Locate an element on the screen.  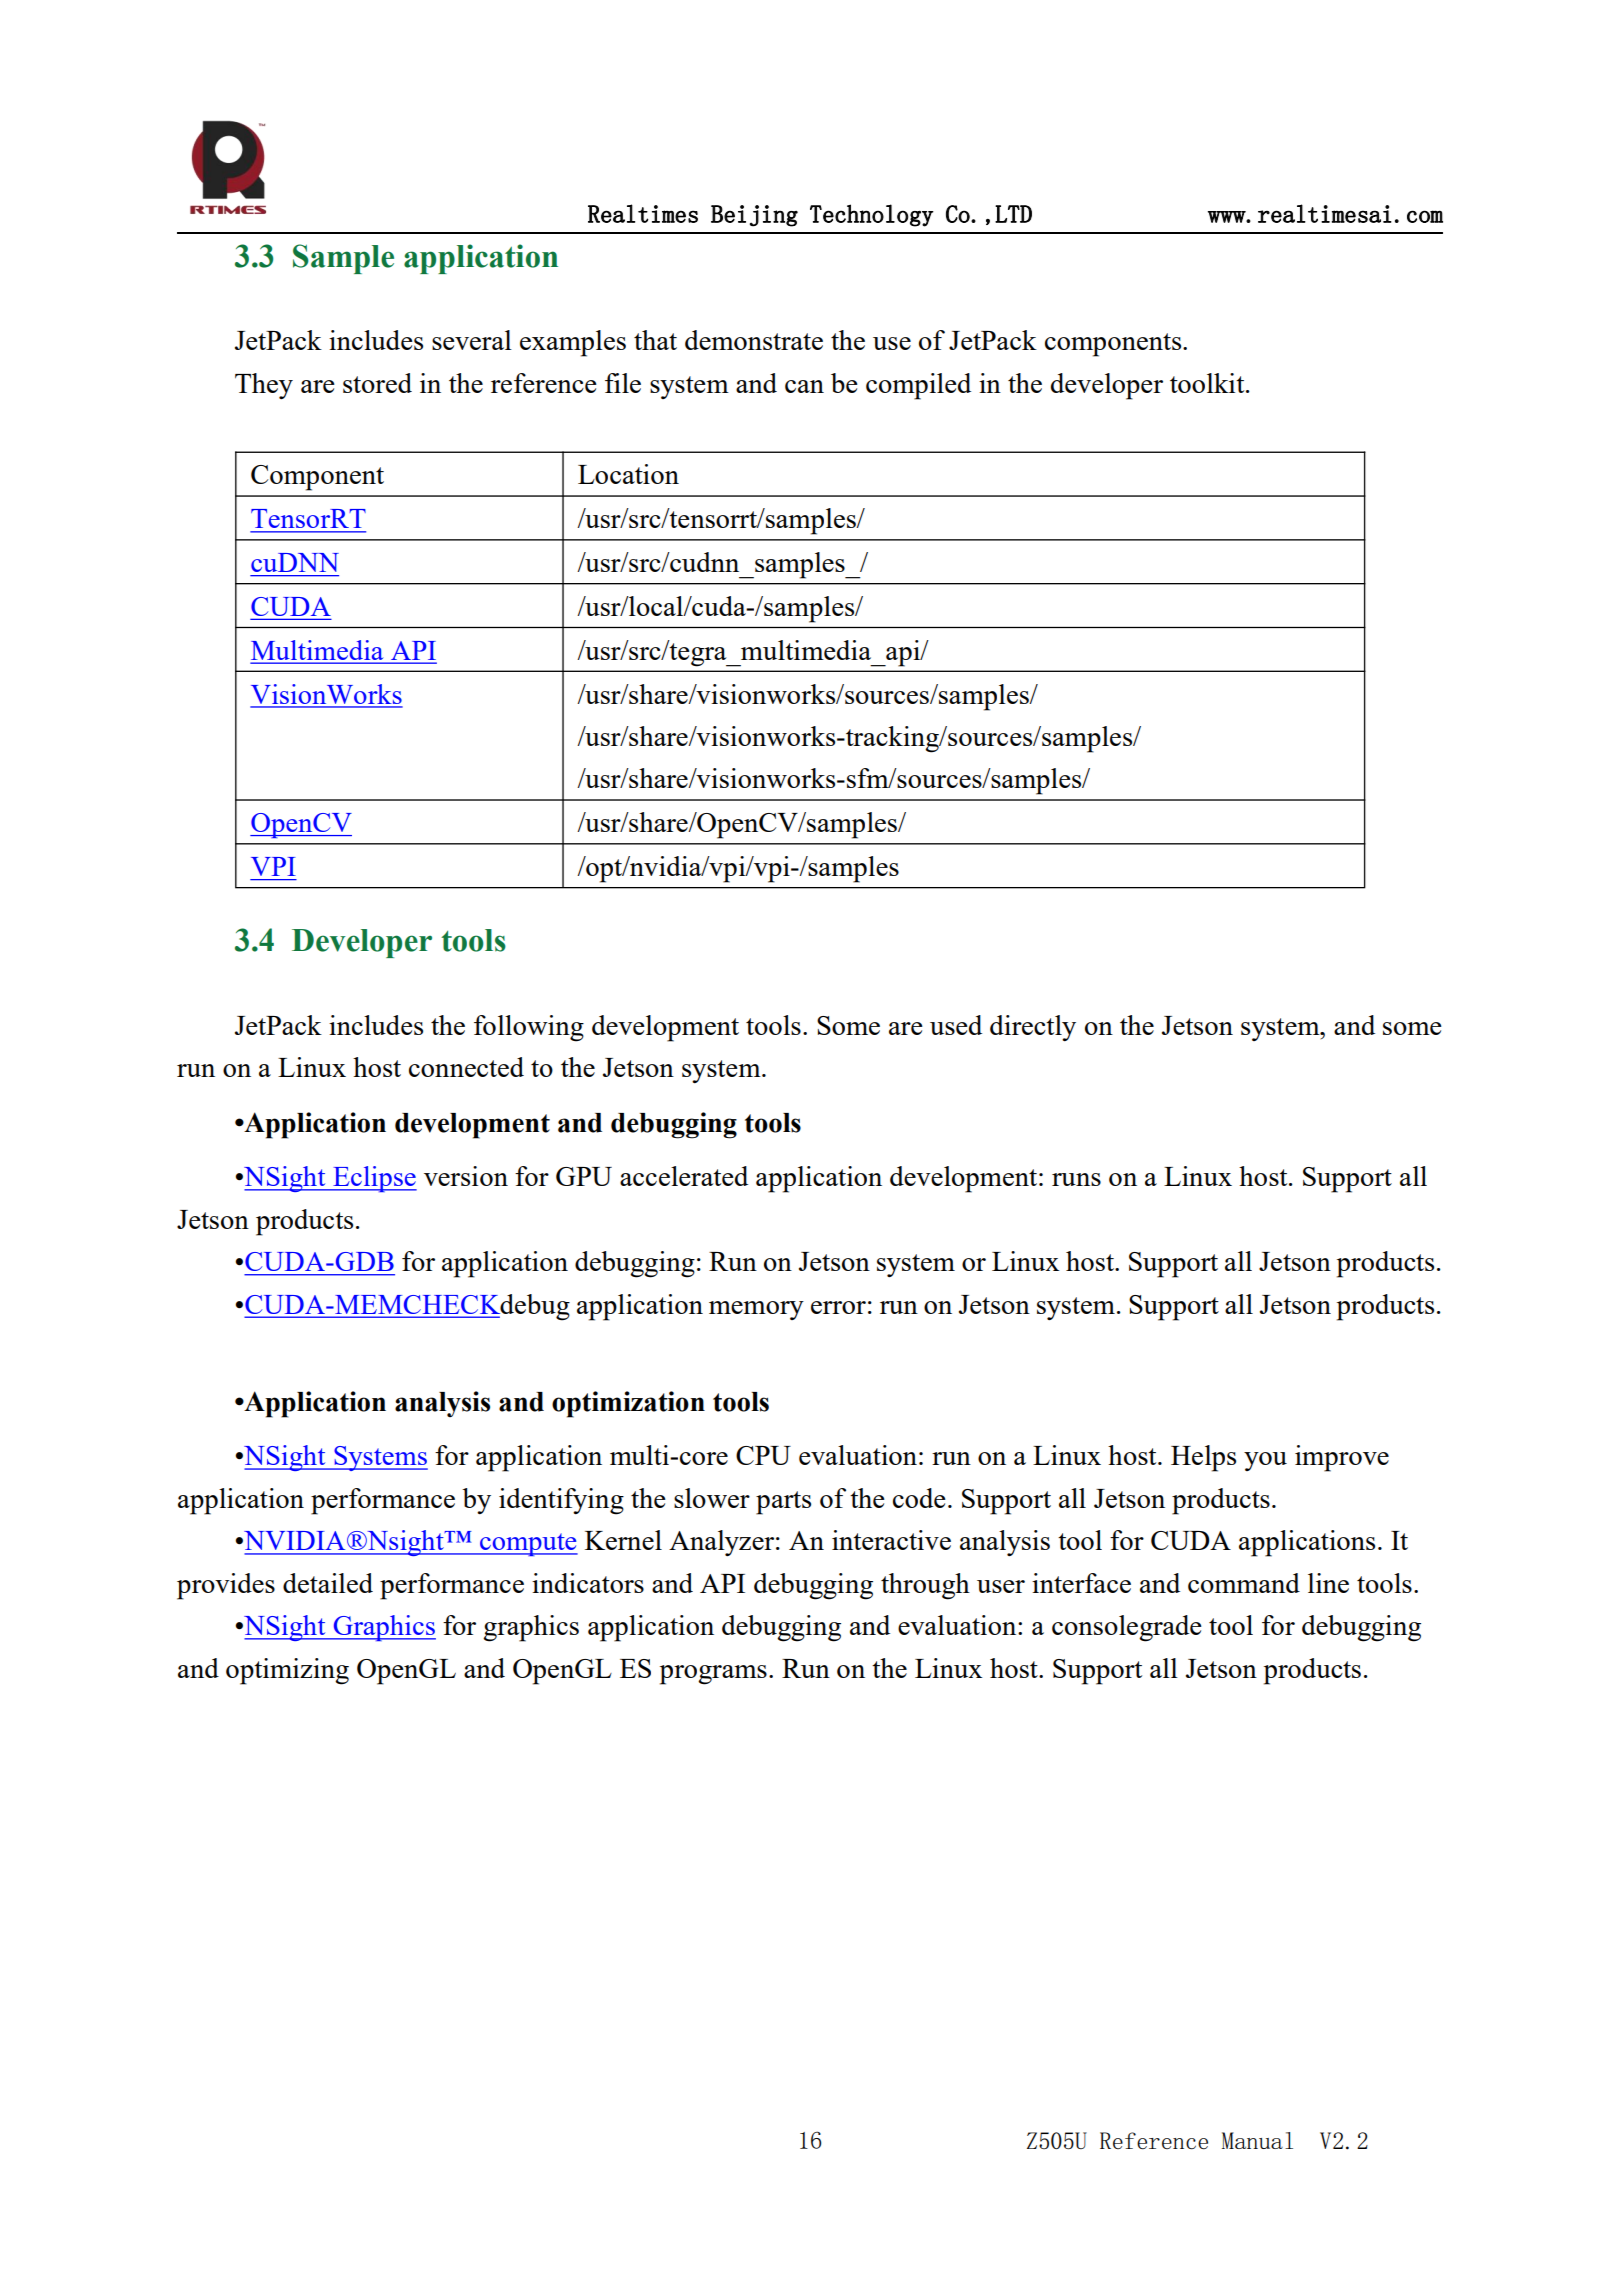
detailed is located at coordinates (328, 1583).
